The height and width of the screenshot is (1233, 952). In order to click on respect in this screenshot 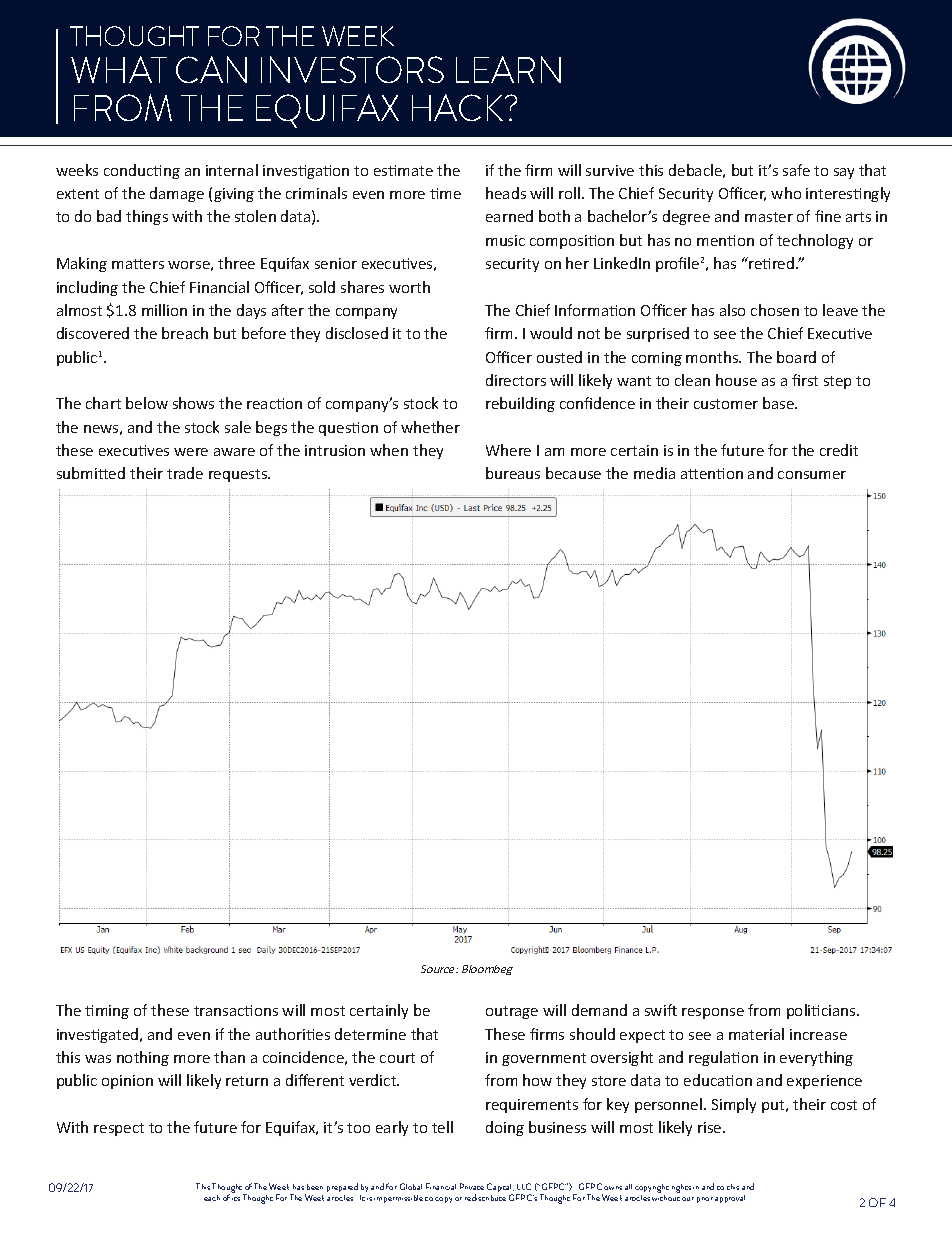, I will do `click(119, 1129)`.
